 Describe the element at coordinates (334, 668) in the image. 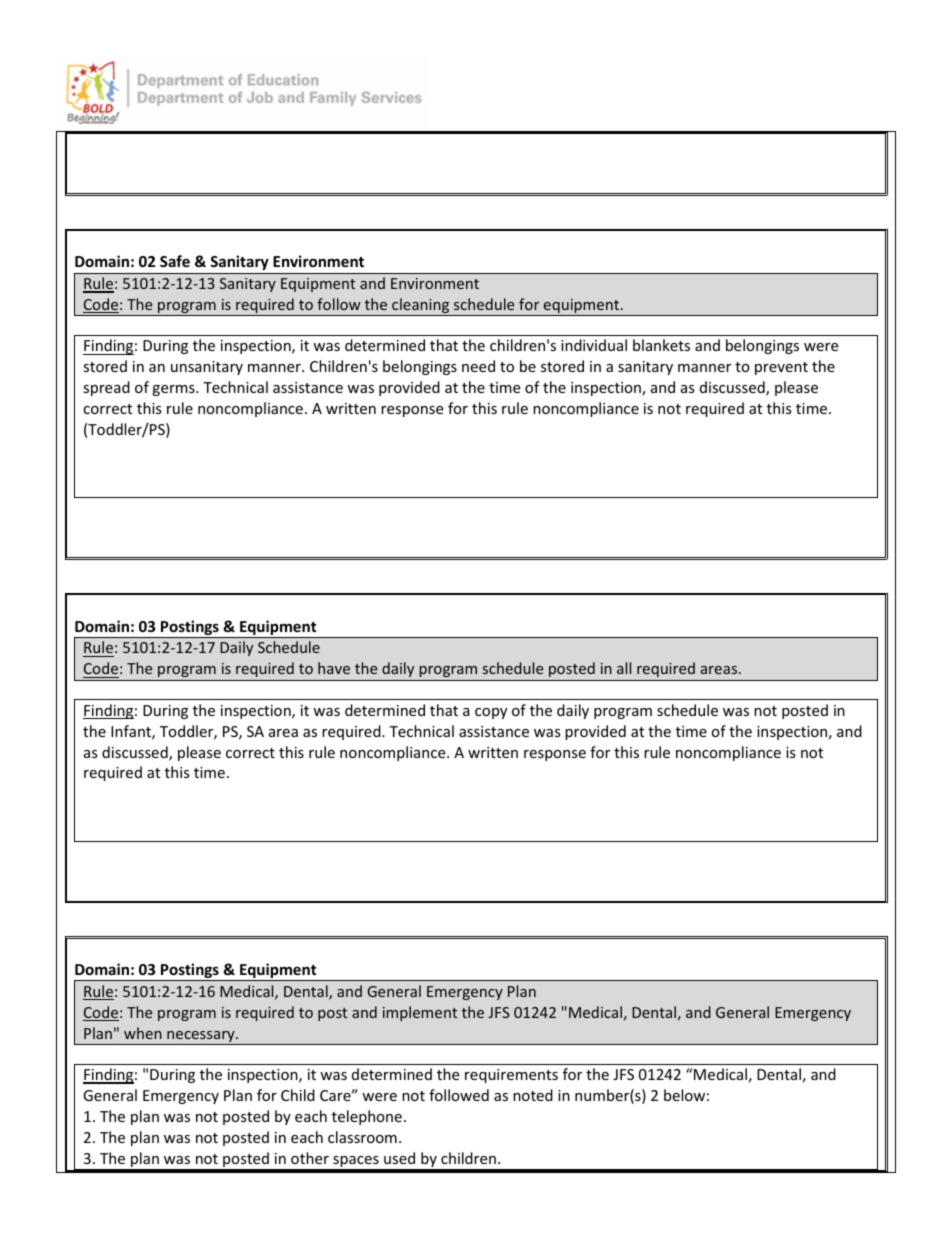

I see `have` at that location.
